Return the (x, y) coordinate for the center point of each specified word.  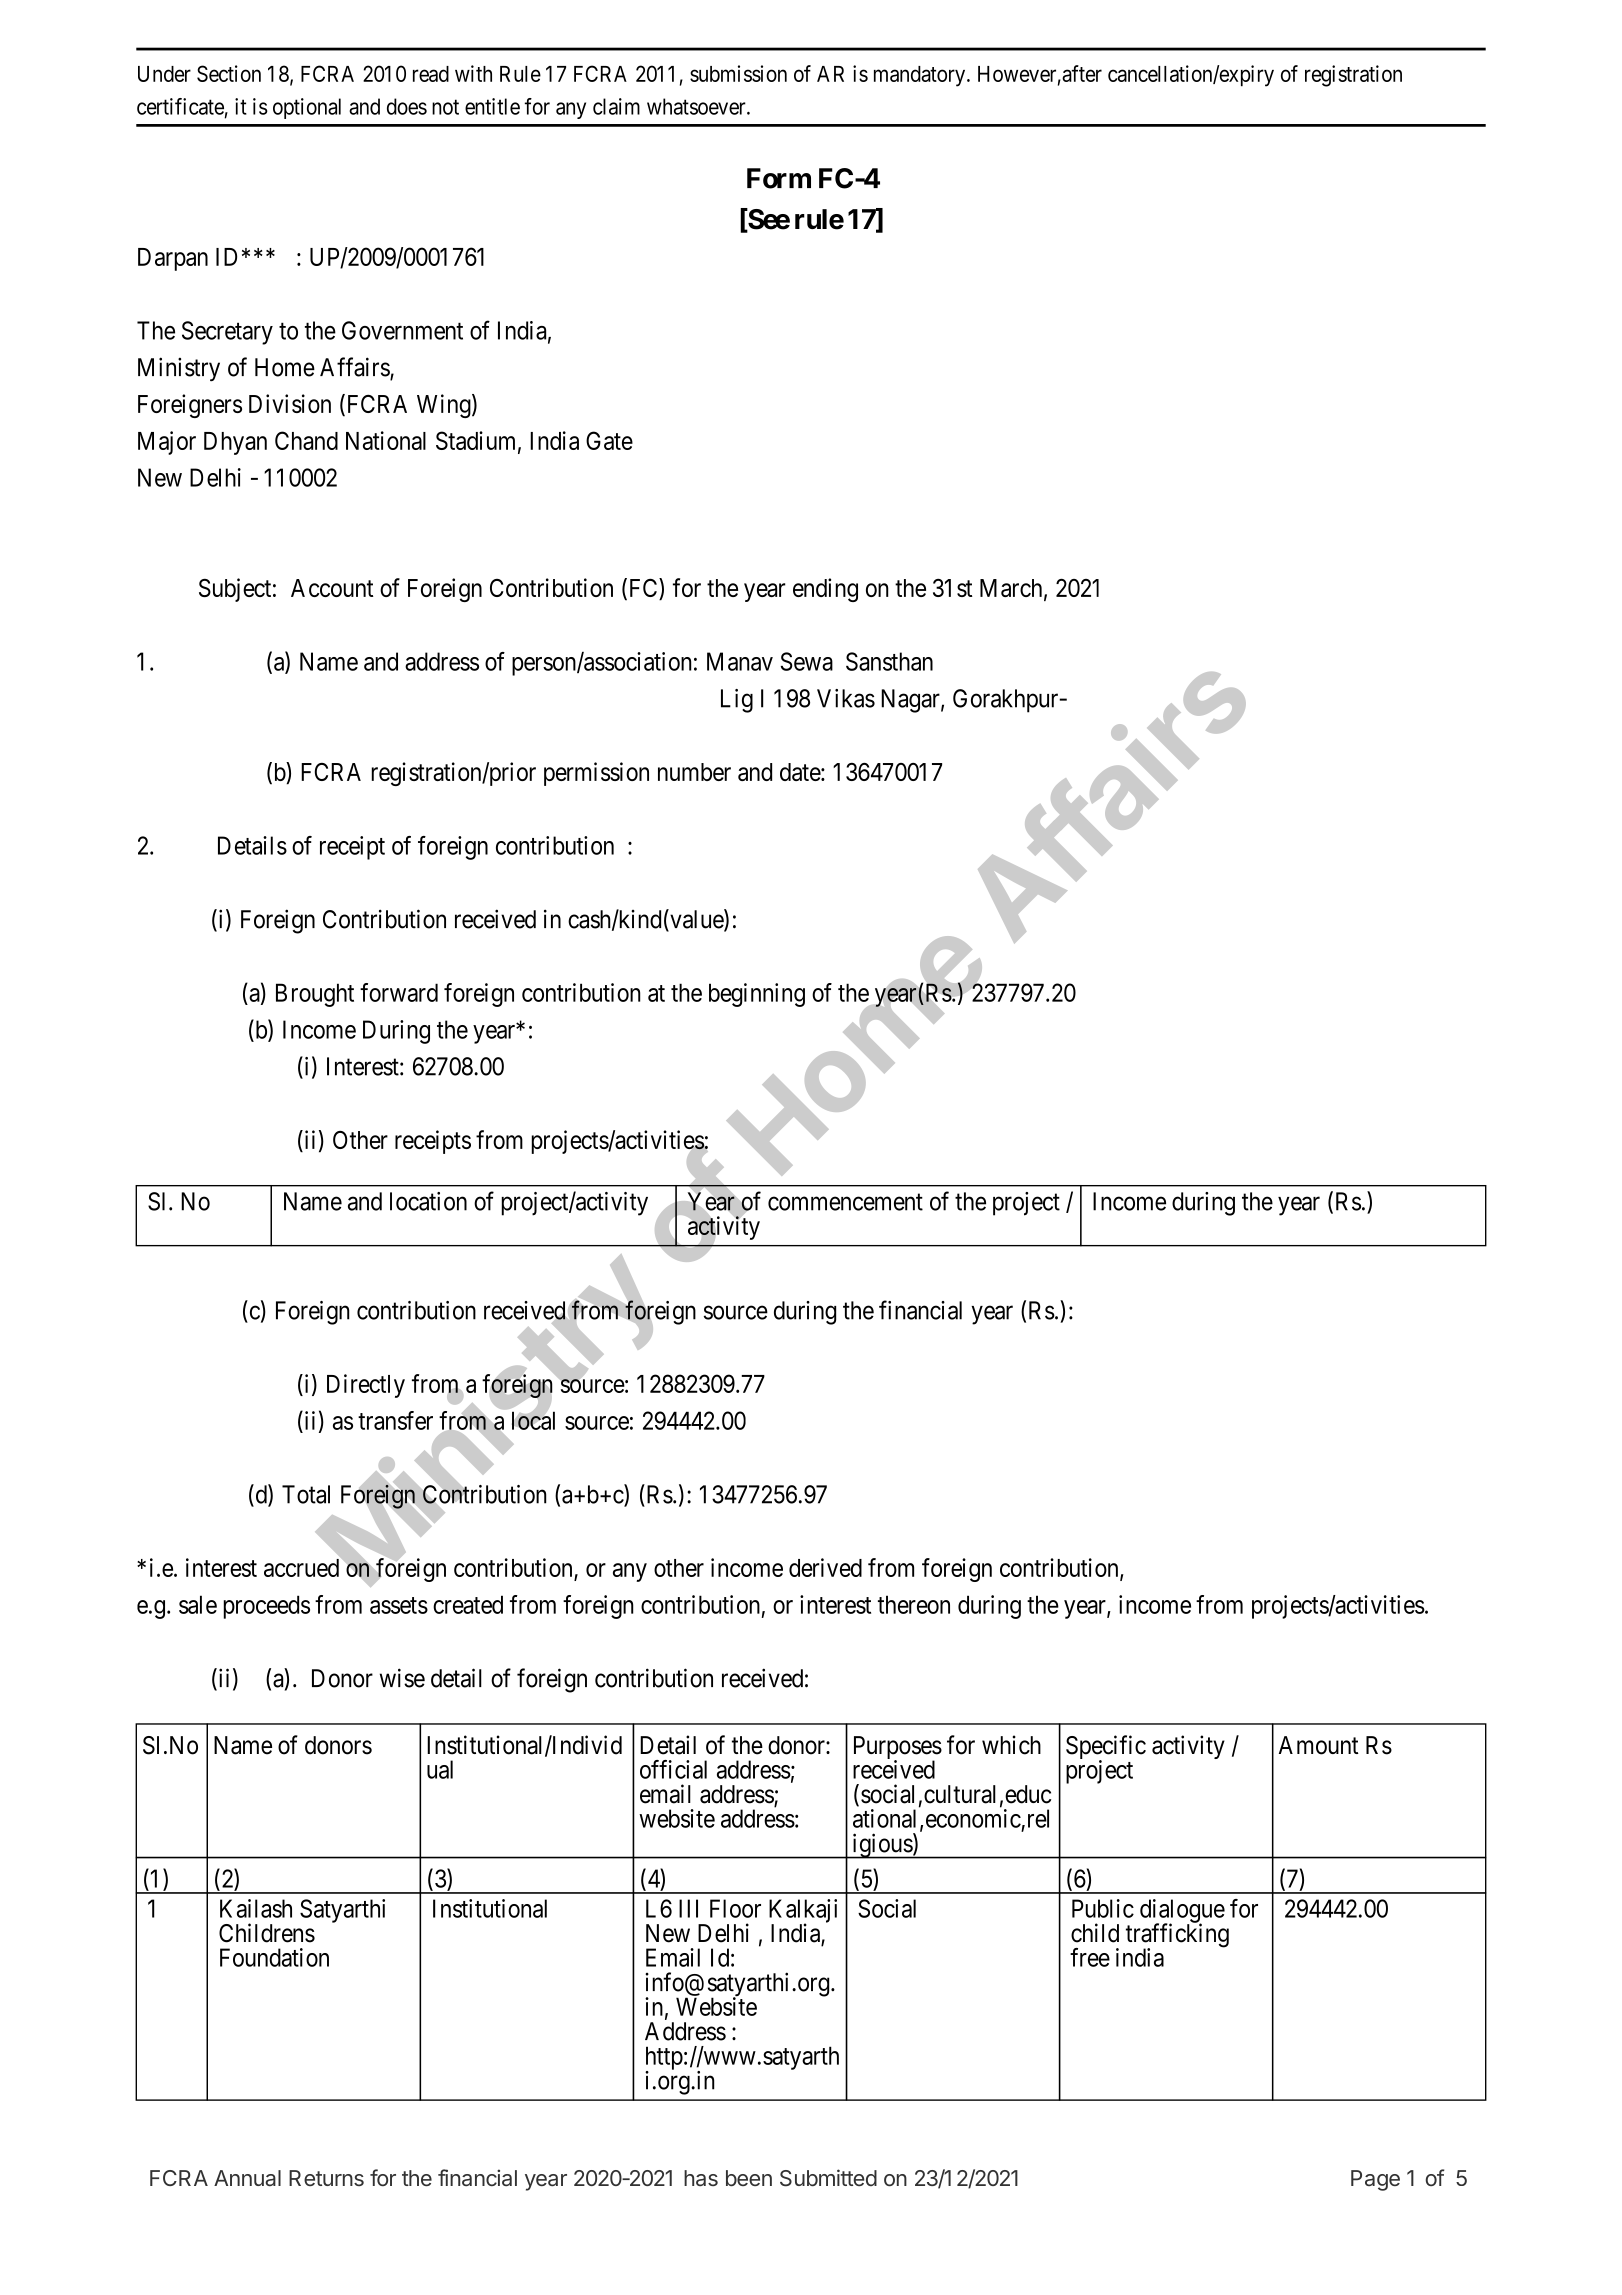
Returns (326, 2178)
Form (779, 178)
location (428, 1201)
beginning (757, 995)
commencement (845, 1202)
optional (307, 108)
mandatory (921, 76)
